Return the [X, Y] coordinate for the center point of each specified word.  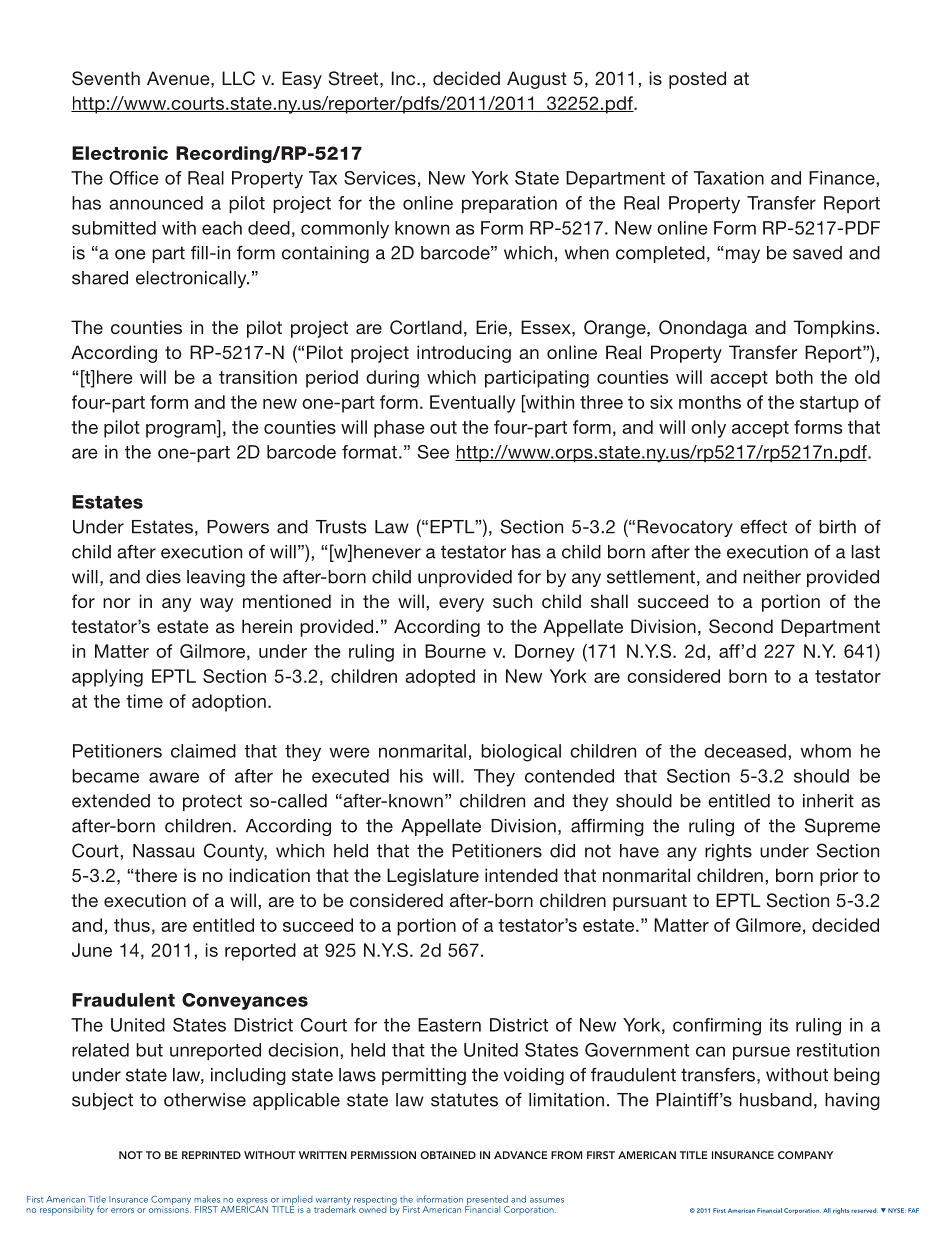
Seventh [106, 78]
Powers [238, 527]
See [433, 452]
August [537, 80]
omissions [170, 1208]
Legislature [433, 877]
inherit [828, 801]
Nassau [163, 851]
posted [697, 80]
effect [763, 527]
